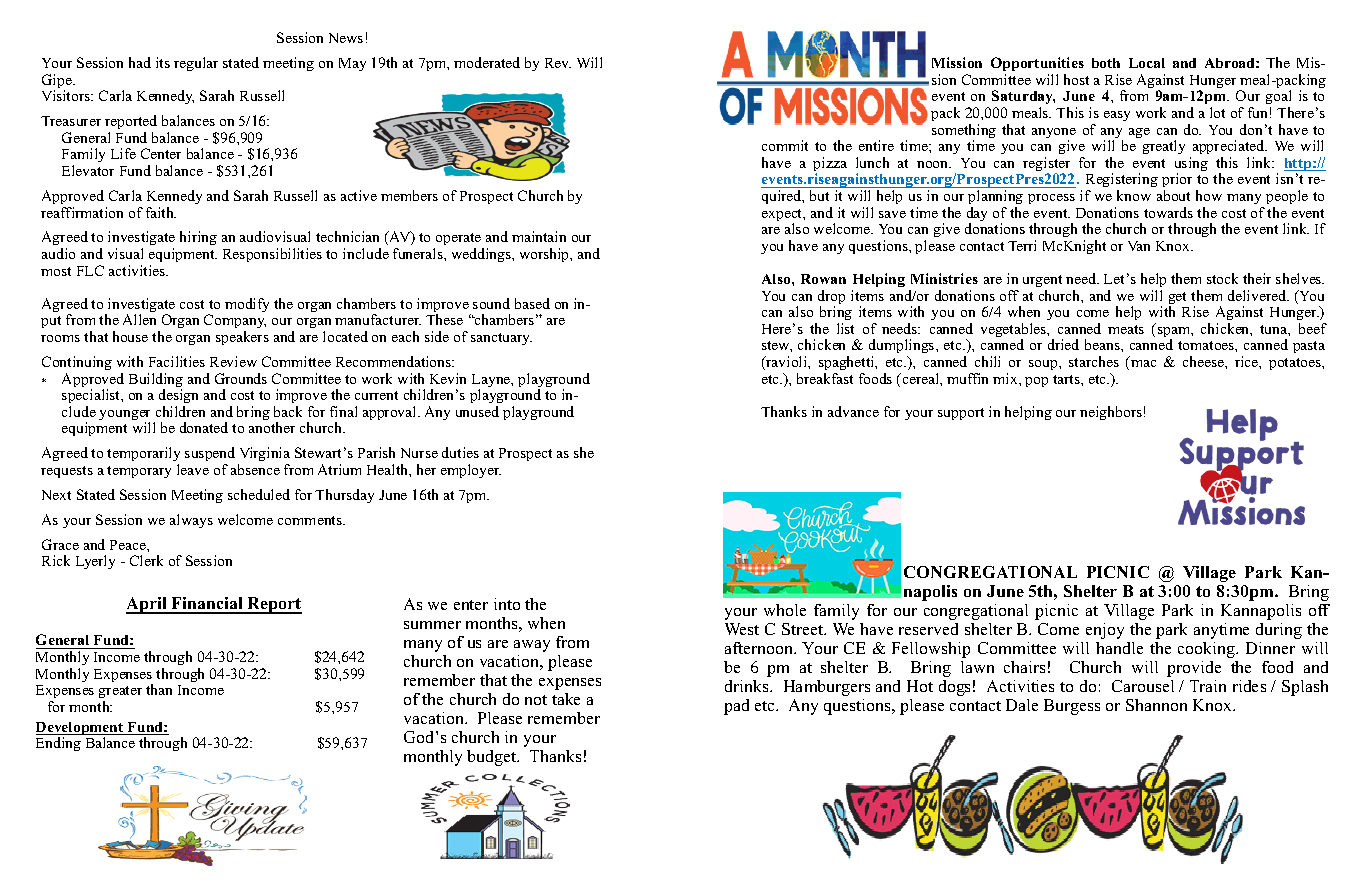 The image size is (1372, 887). Describe the element at coordinates (1147, 63) in the image. I see `Local` at that location.
